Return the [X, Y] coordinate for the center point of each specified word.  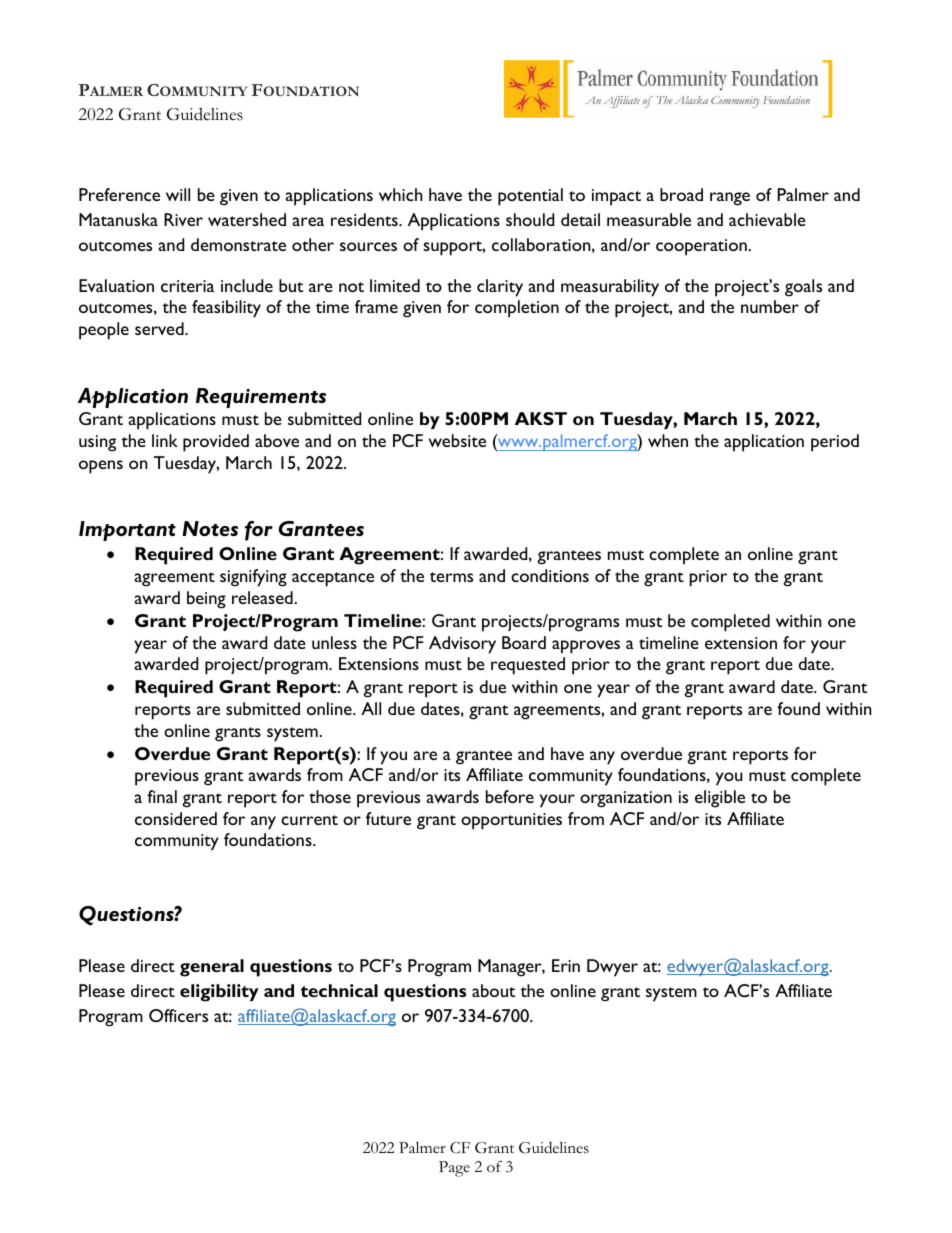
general [212, 968]
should [530, 219]
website [457, 440]
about [493, 990]
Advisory [462, 645]
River [183, 219]
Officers [178, 1015]
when [668, 440]
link [165, 440]
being [206, 600]
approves [586, 647]
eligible [720, 799]
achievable [767, 219]
